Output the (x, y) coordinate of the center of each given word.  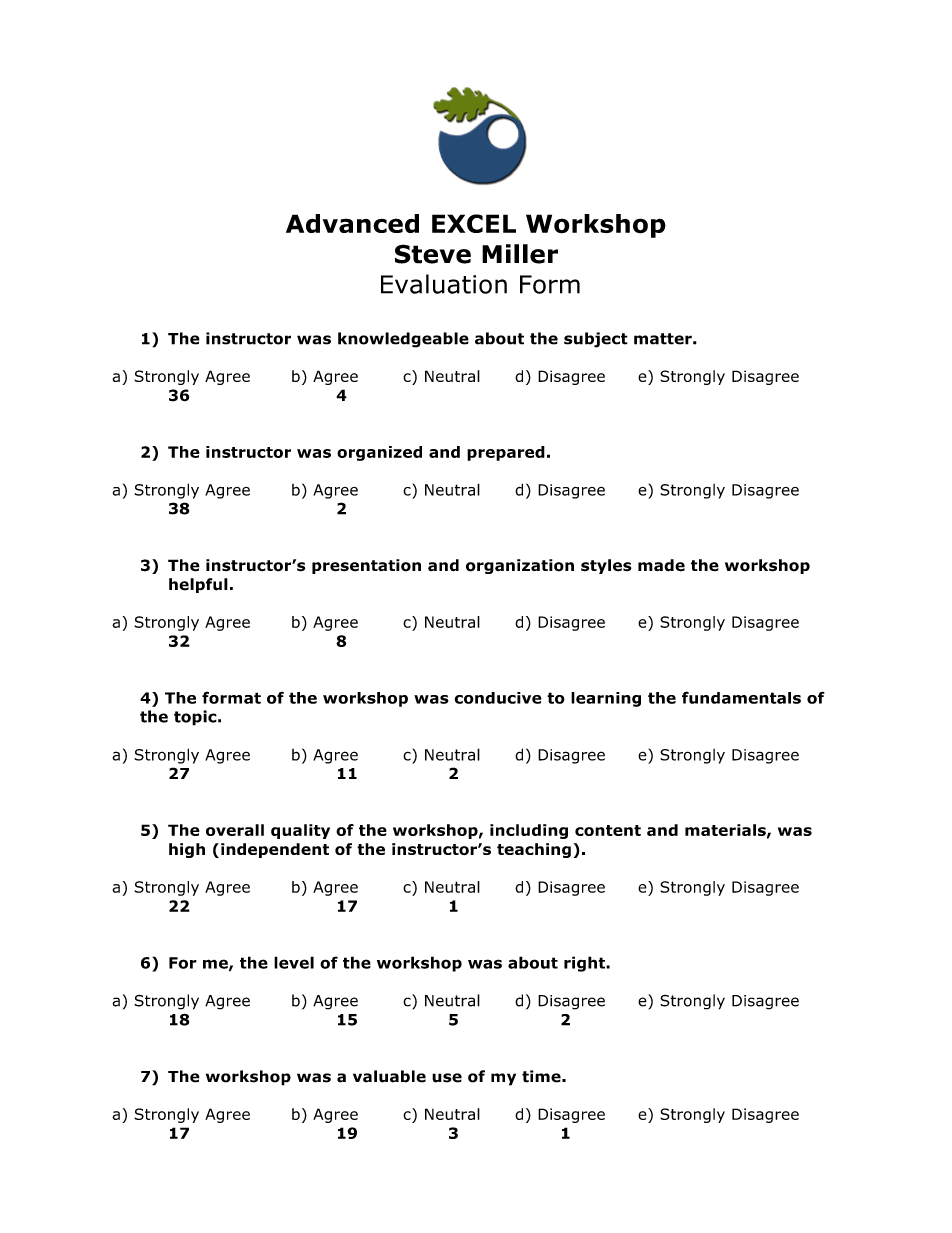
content (608, 830)
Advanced (352, 223)
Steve (433, 254)
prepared (506, 453)
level (294, 962)
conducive (498, 698)
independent (275, 850)
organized (379, 453)
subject (596, 340)
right (585, 964)
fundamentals (741, 697)
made (661, 565)
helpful (198, 585)
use (447, 1078)
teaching (534, 850)
